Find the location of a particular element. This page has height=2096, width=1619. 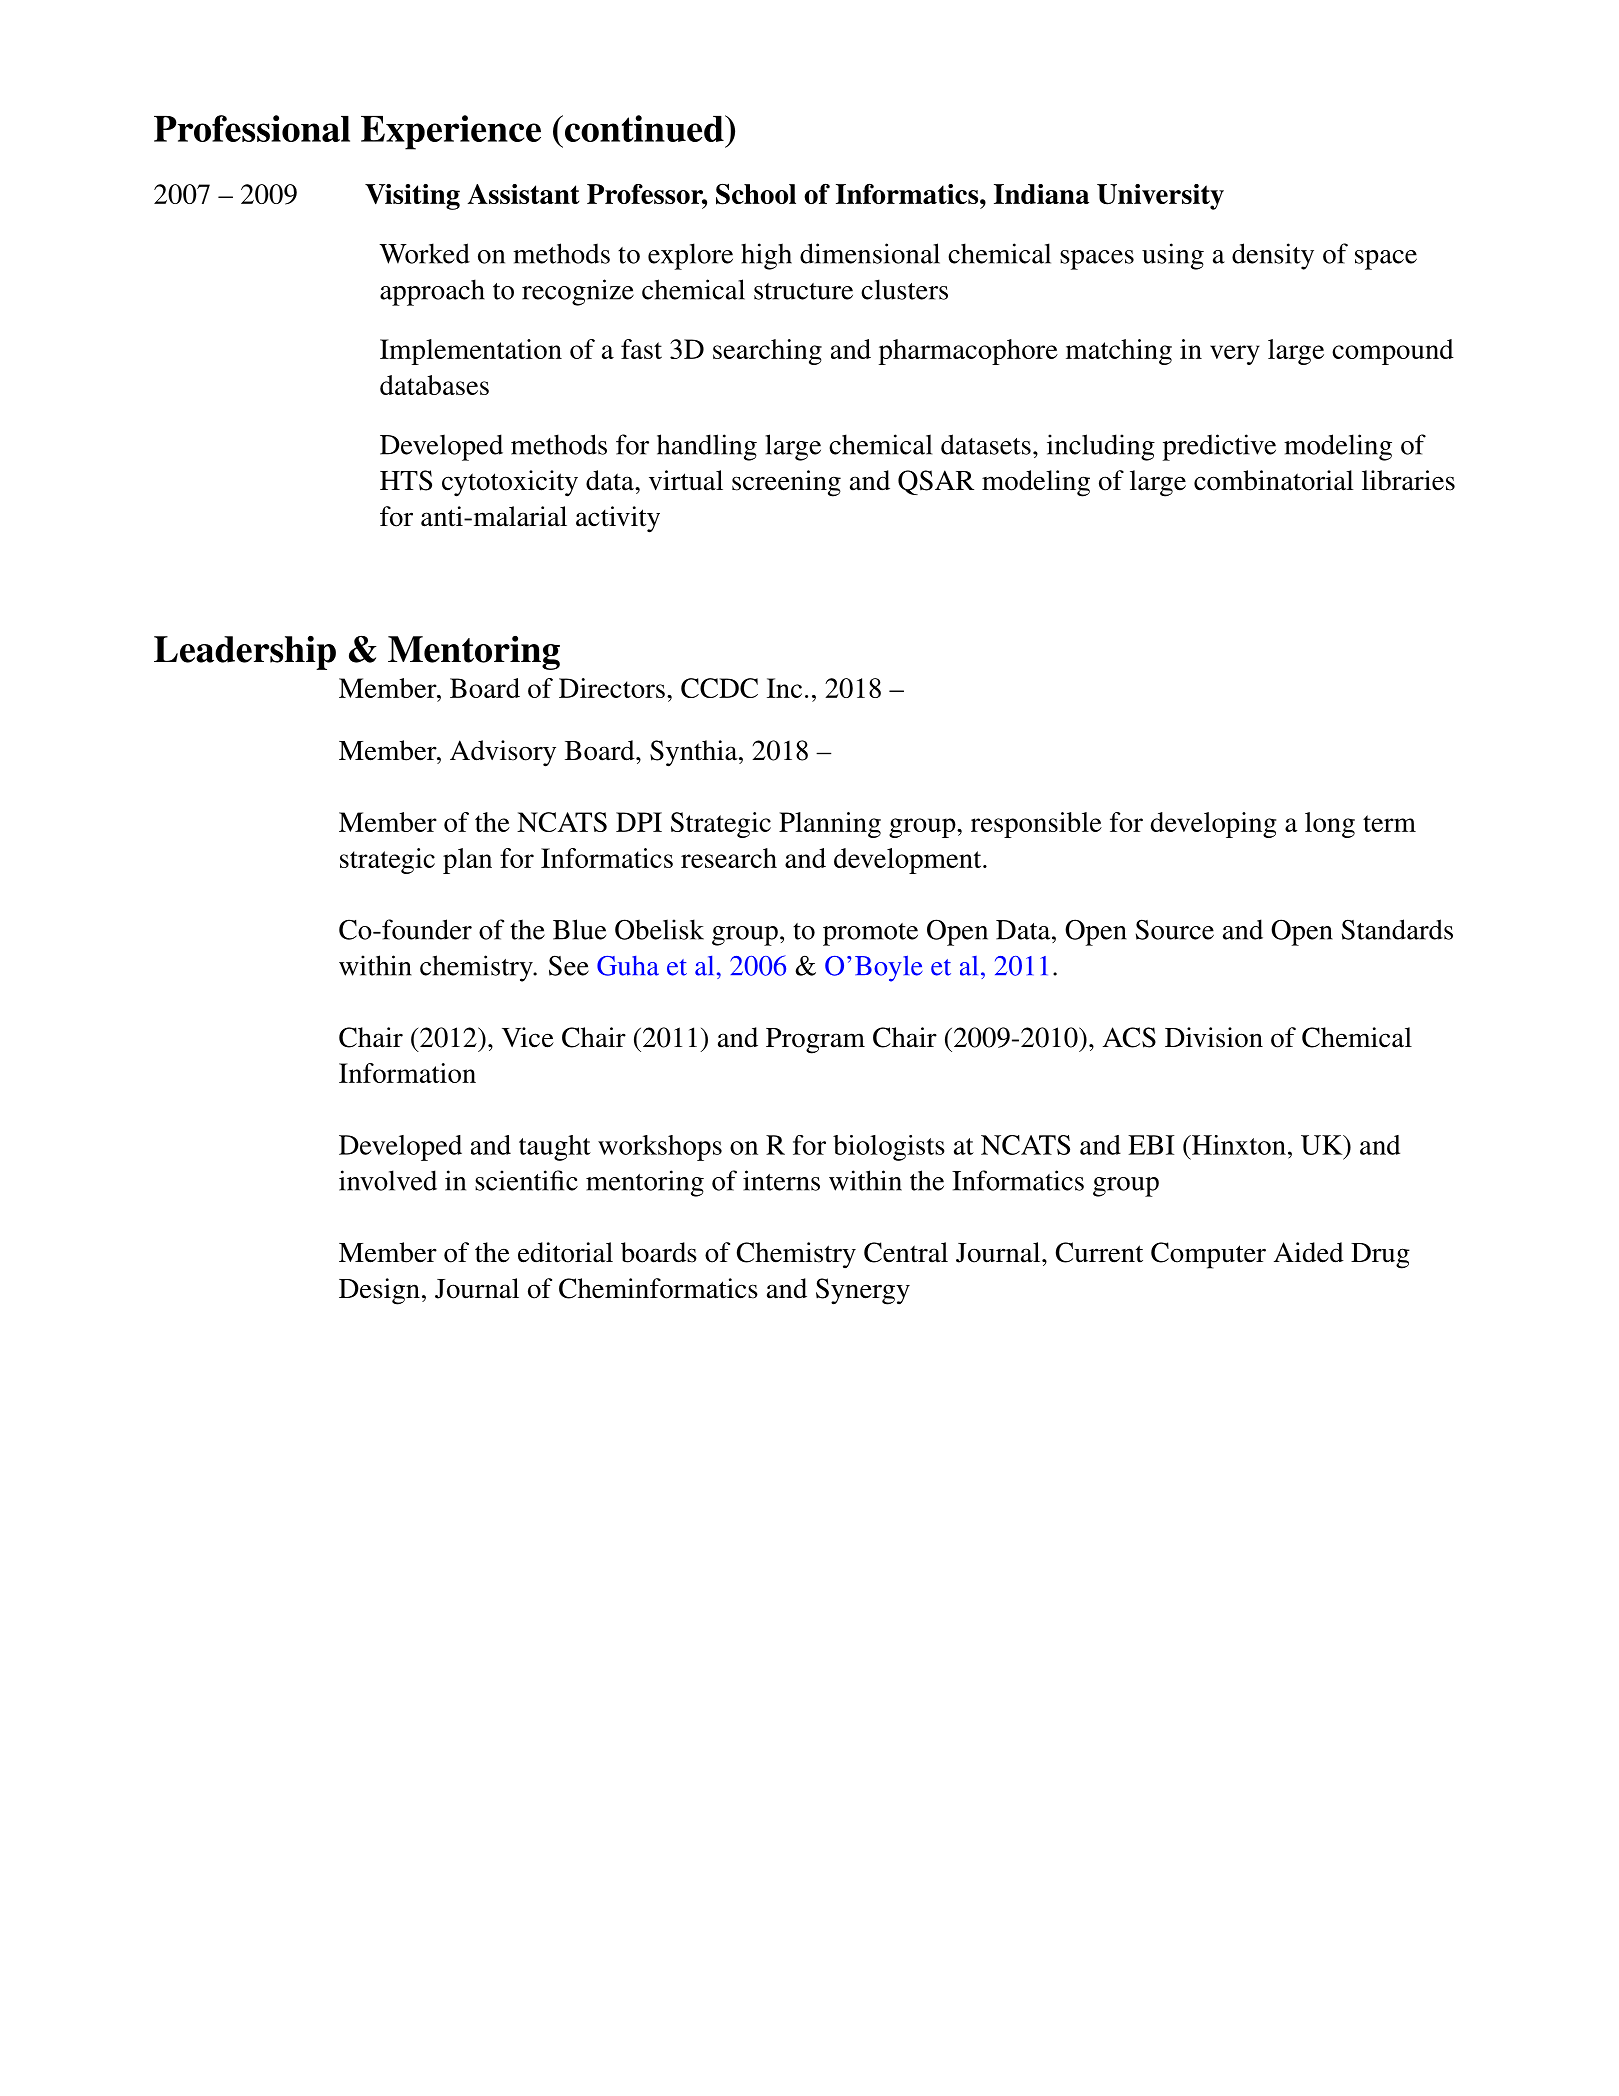

promote is located at coordinates (870, 934).
